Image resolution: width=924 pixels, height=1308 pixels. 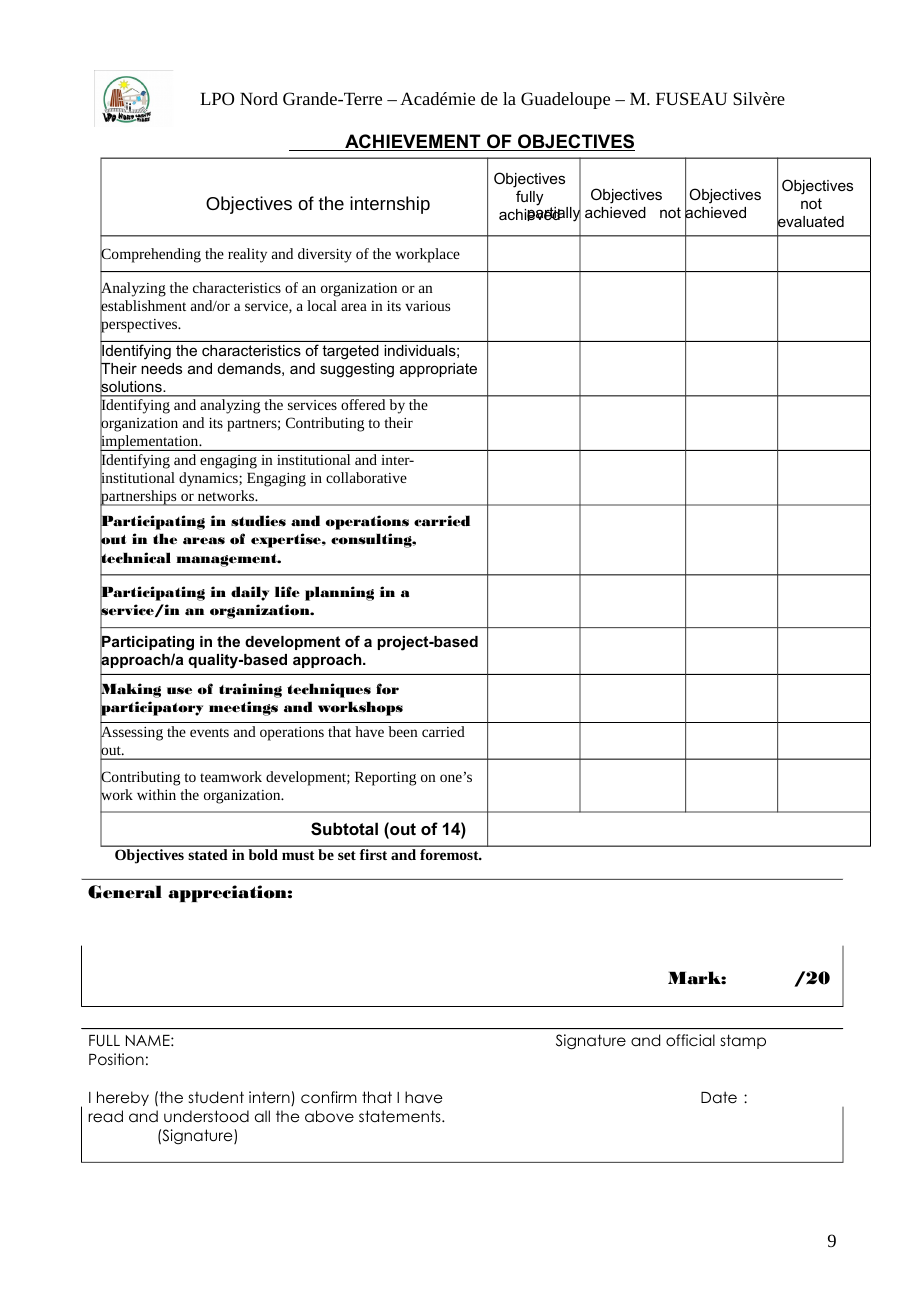 I want to click on planning, so click(x=339, y=593).
